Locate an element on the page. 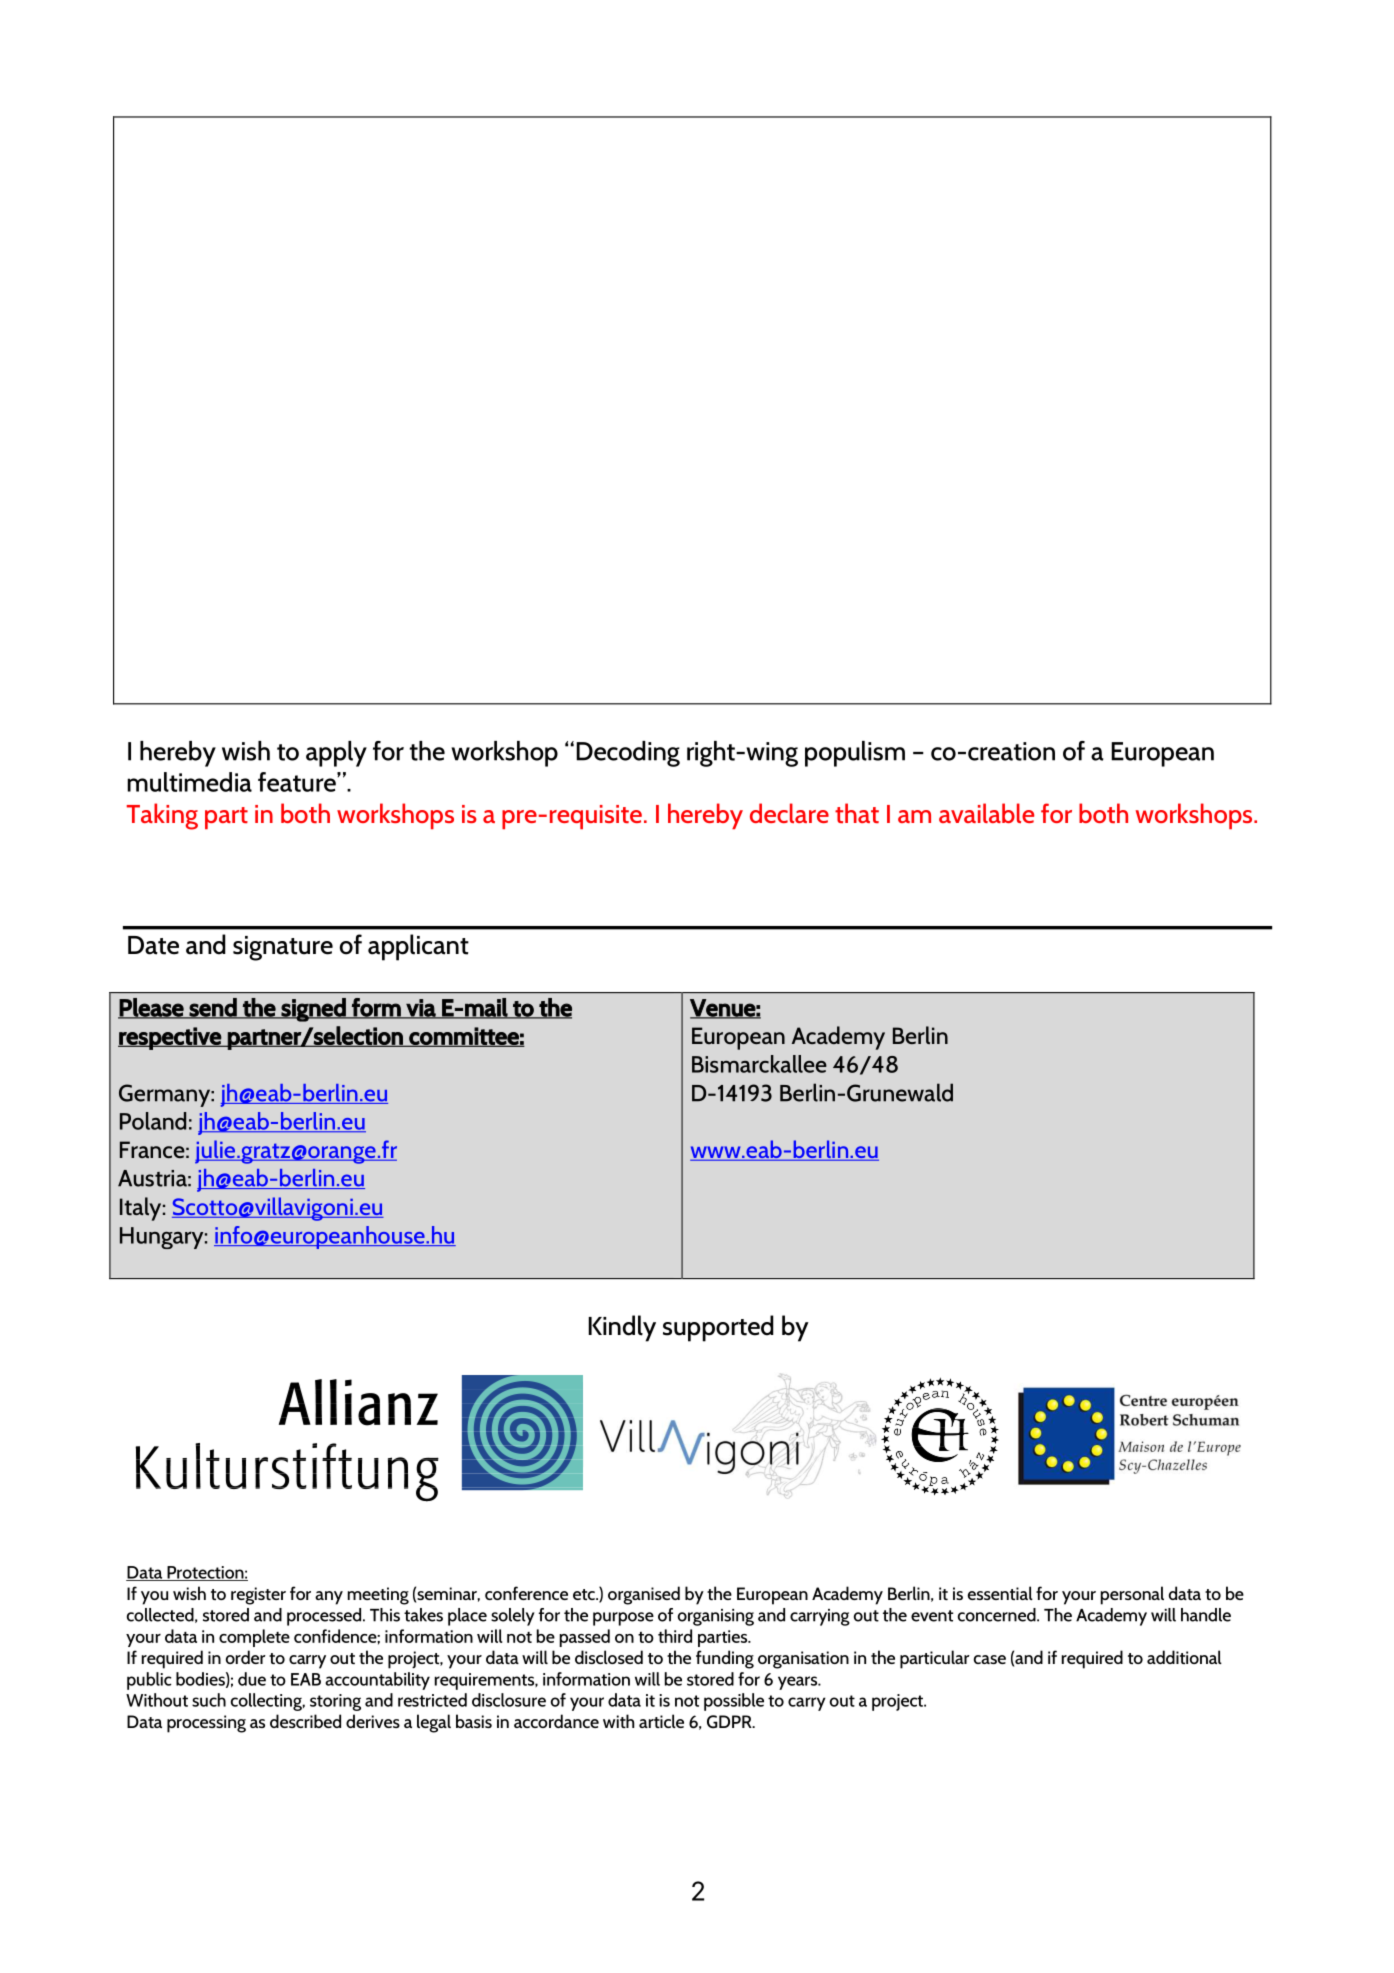 This image has height=1973, width=1394. signed is located at coordinates (313, 1010).
